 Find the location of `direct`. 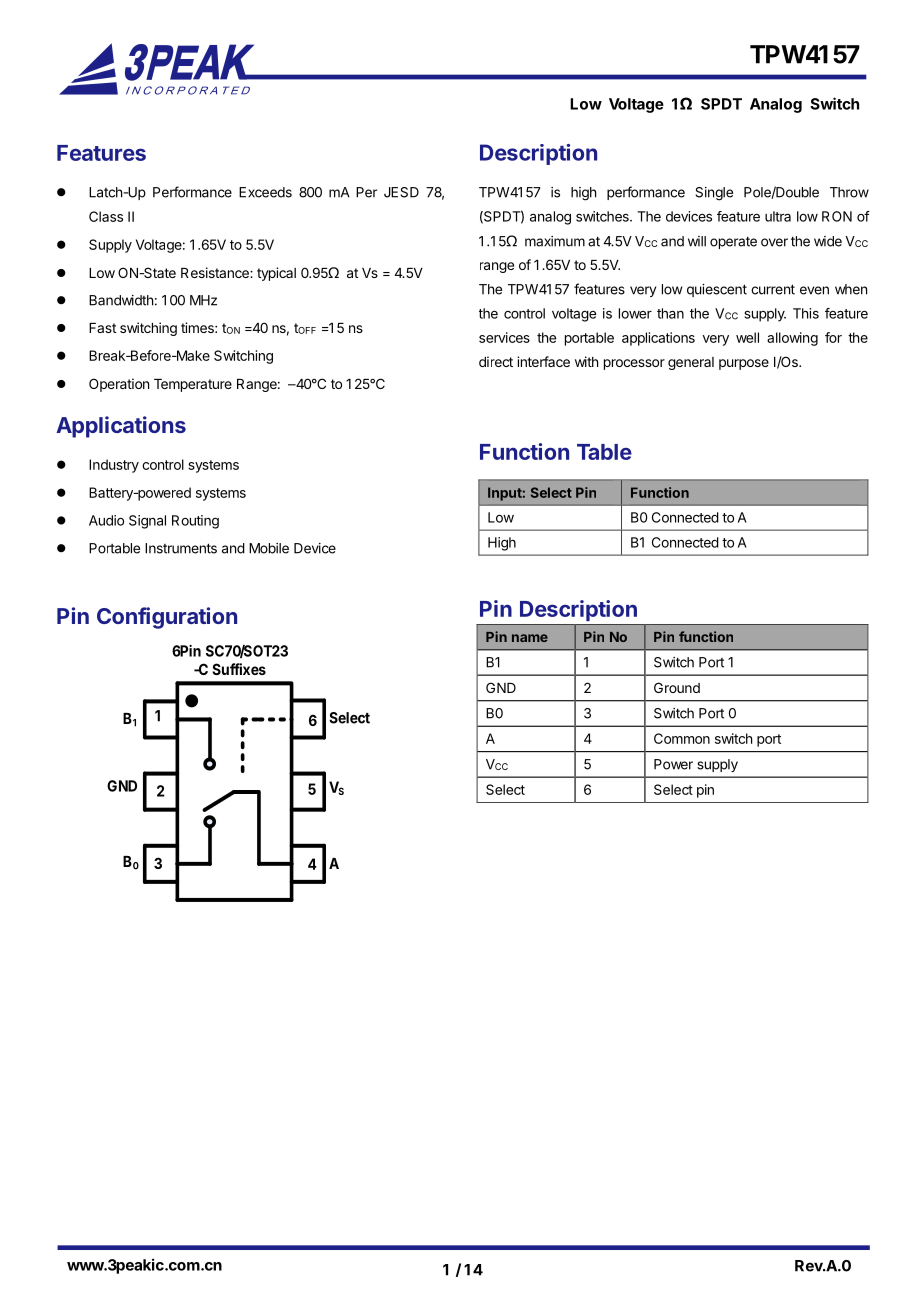

direct is located at coordinates (496, 361).
